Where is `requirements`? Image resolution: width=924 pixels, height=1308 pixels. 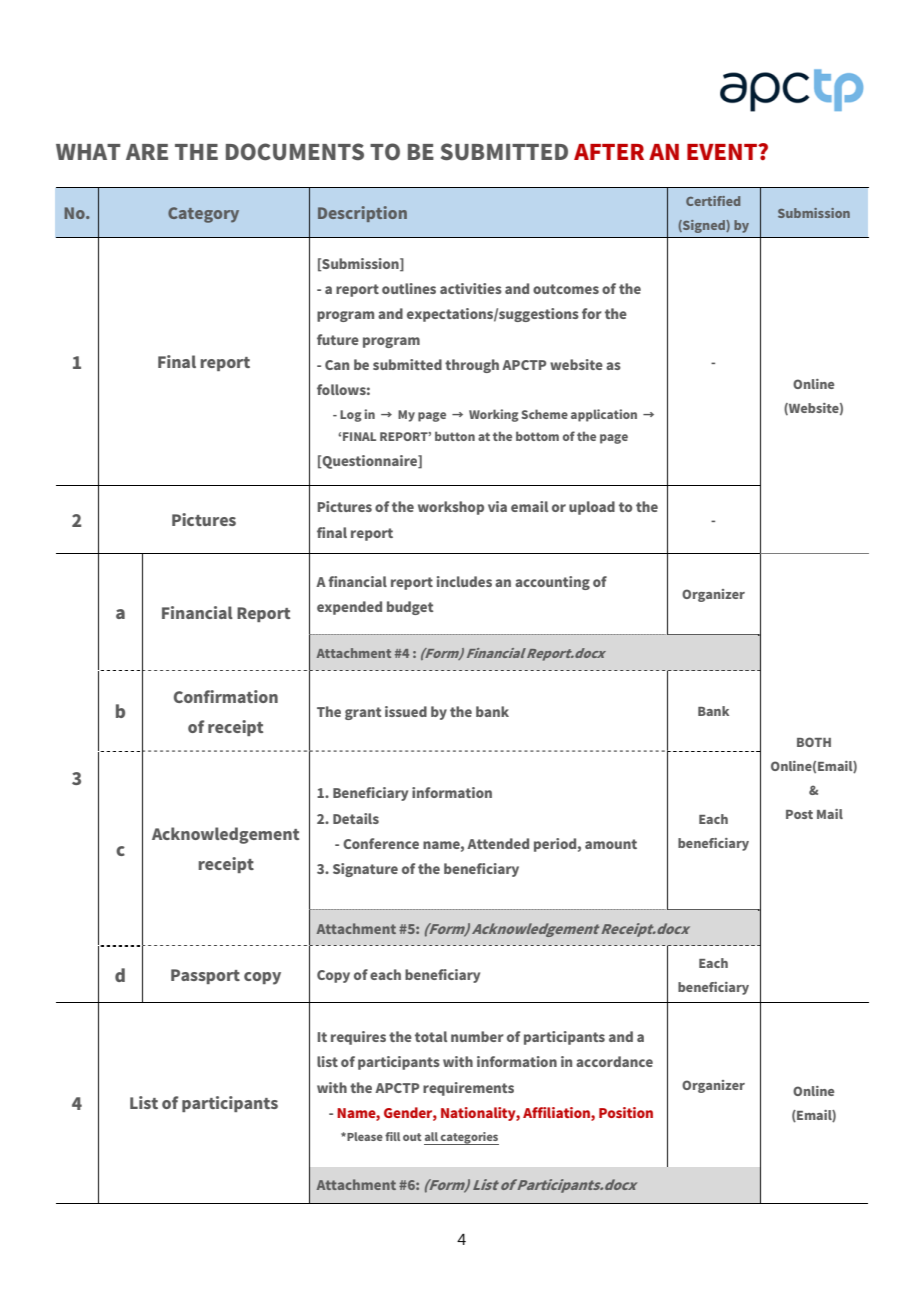 requirements is located at coordinates (468, 1089).
